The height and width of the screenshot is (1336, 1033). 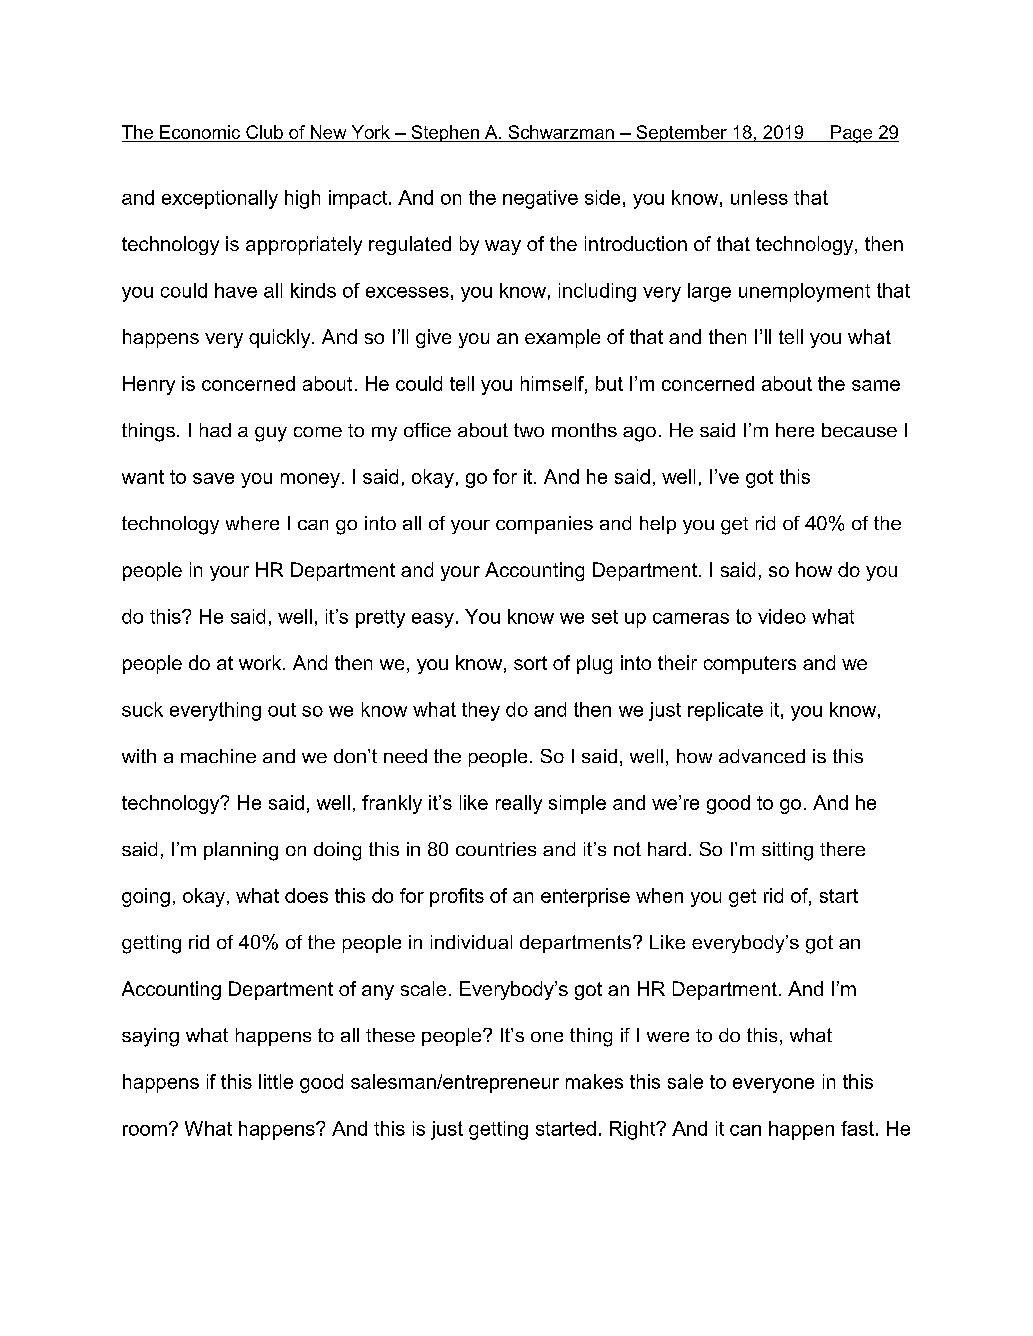 I want to click on companies, so click(x=544, y=525).
